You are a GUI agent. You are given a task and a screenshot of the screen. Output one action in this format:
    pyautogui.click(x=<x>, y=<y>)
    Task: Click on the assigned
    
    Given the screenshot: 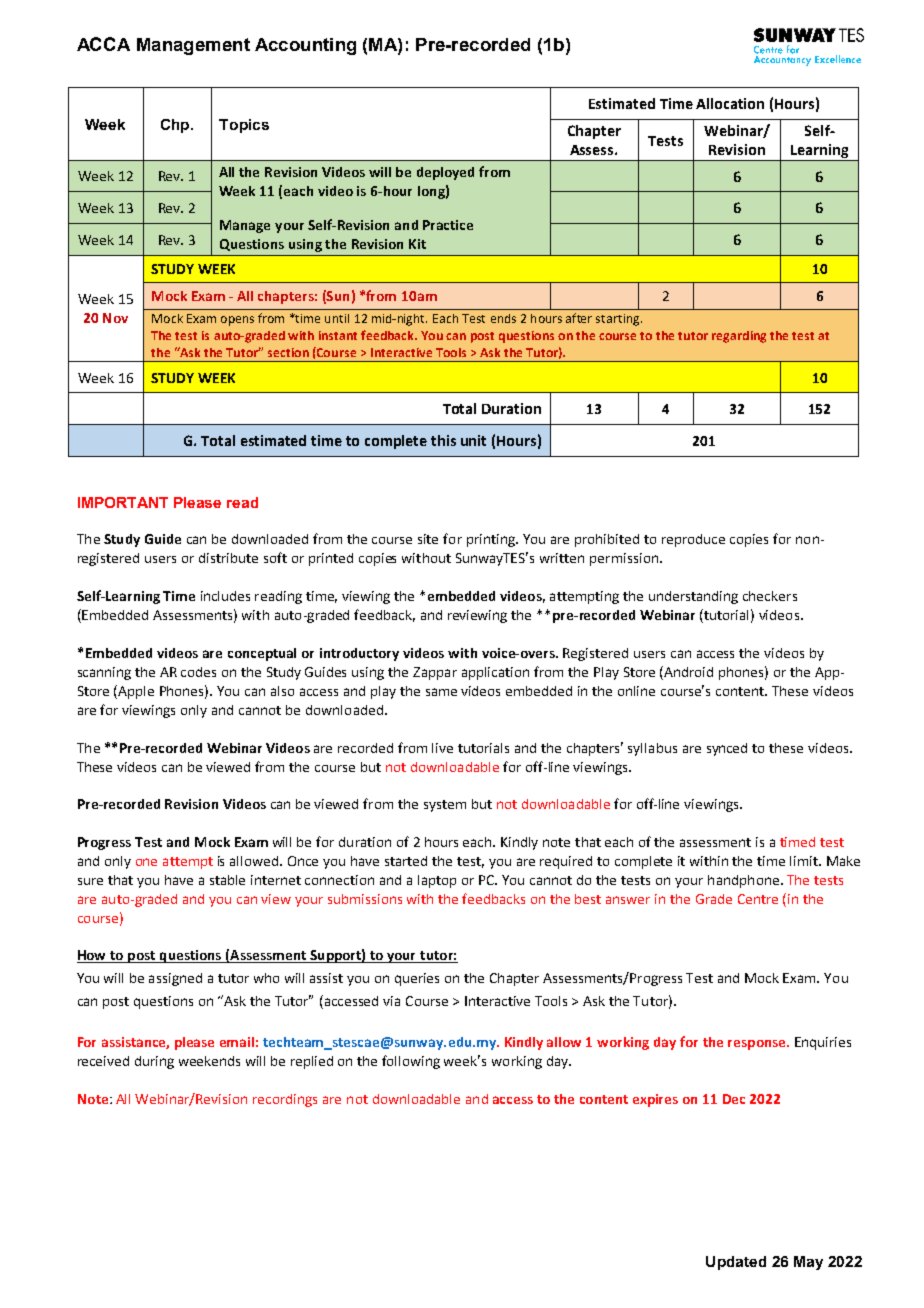 What is the action you would take?
    pyautogui.click(x=175, y=979)
